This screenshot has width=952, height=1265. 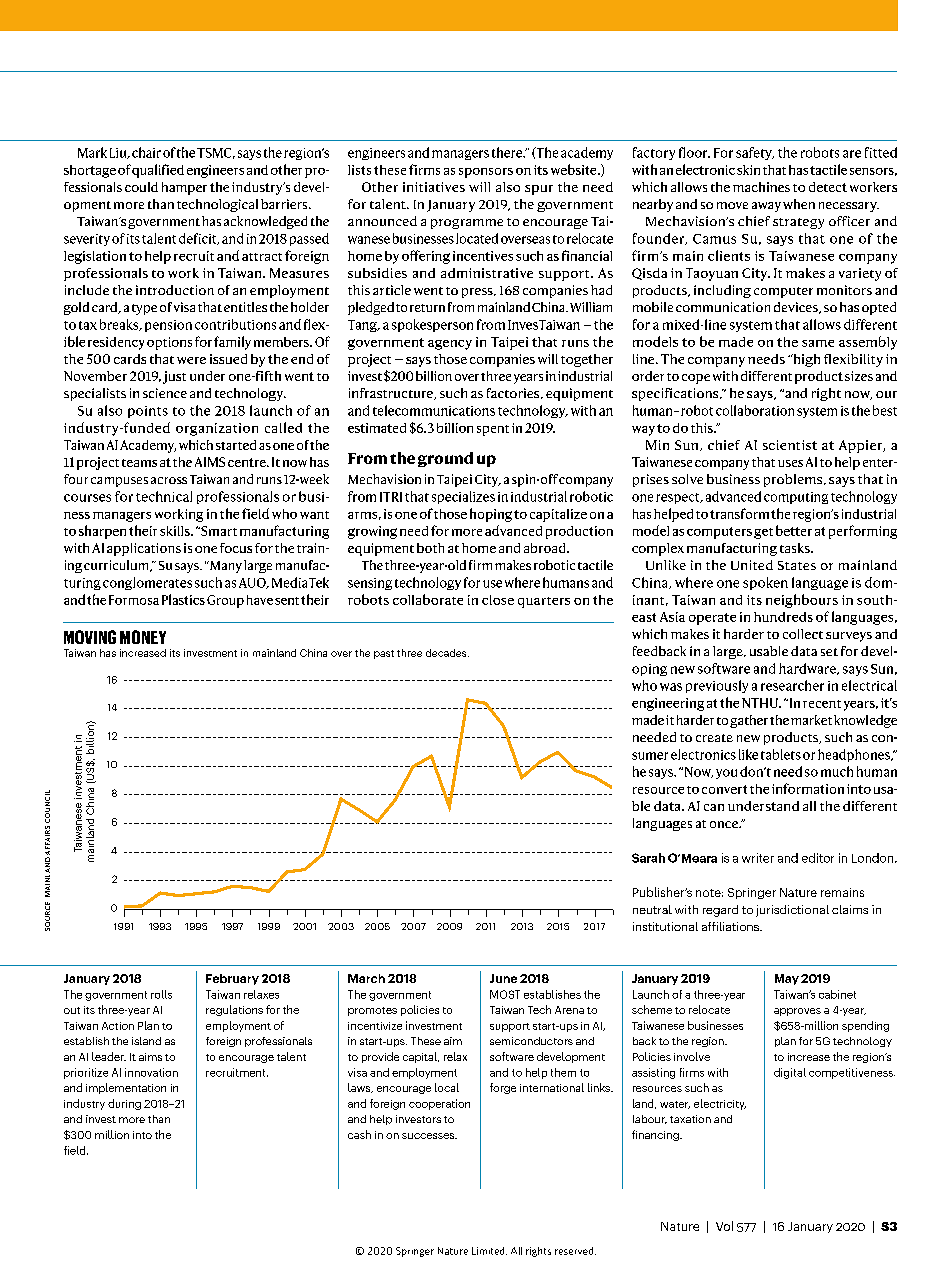 I want to click on MONEY, so click(x=143, y=637).
